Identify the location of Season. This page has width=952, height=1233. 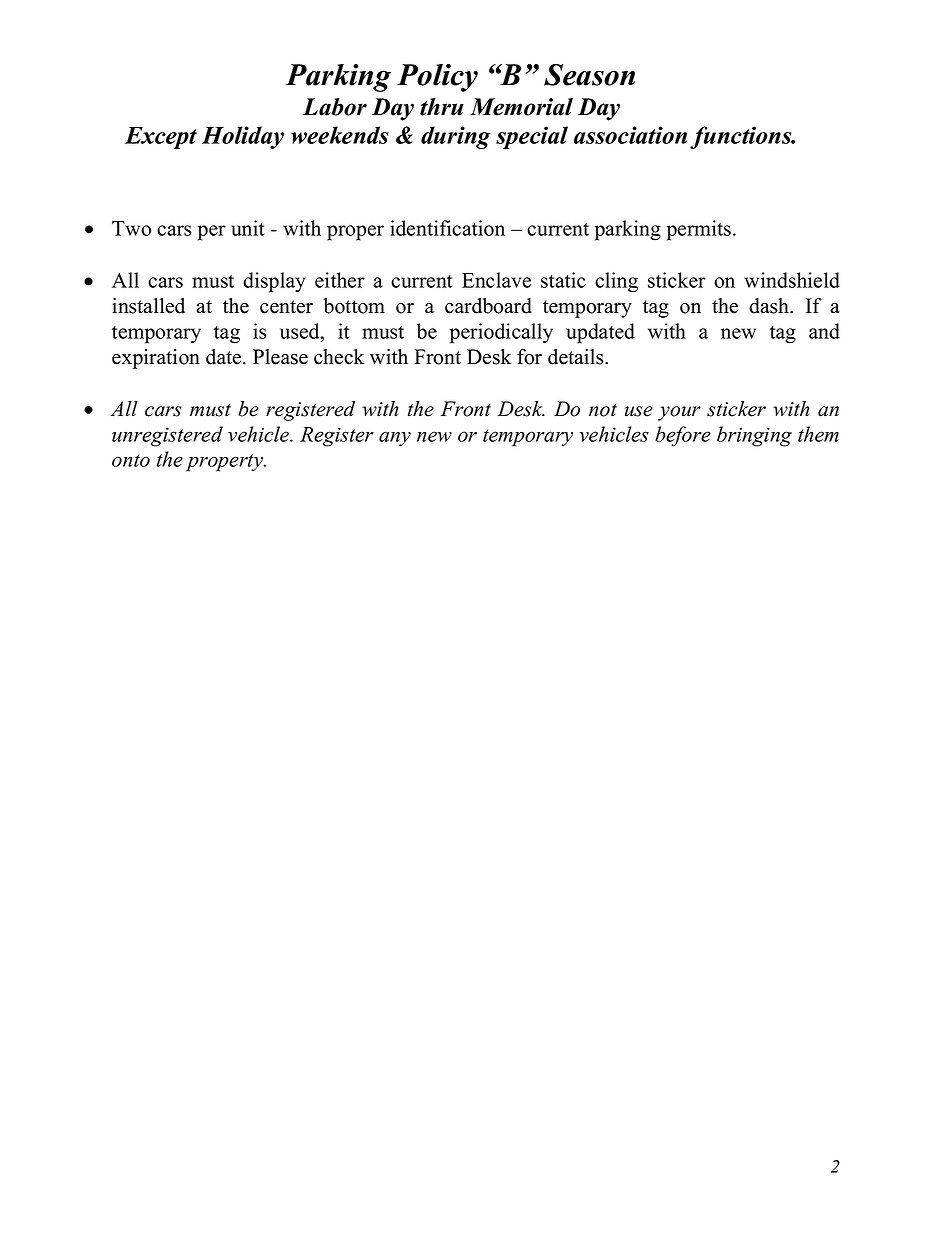
(589, 75).
